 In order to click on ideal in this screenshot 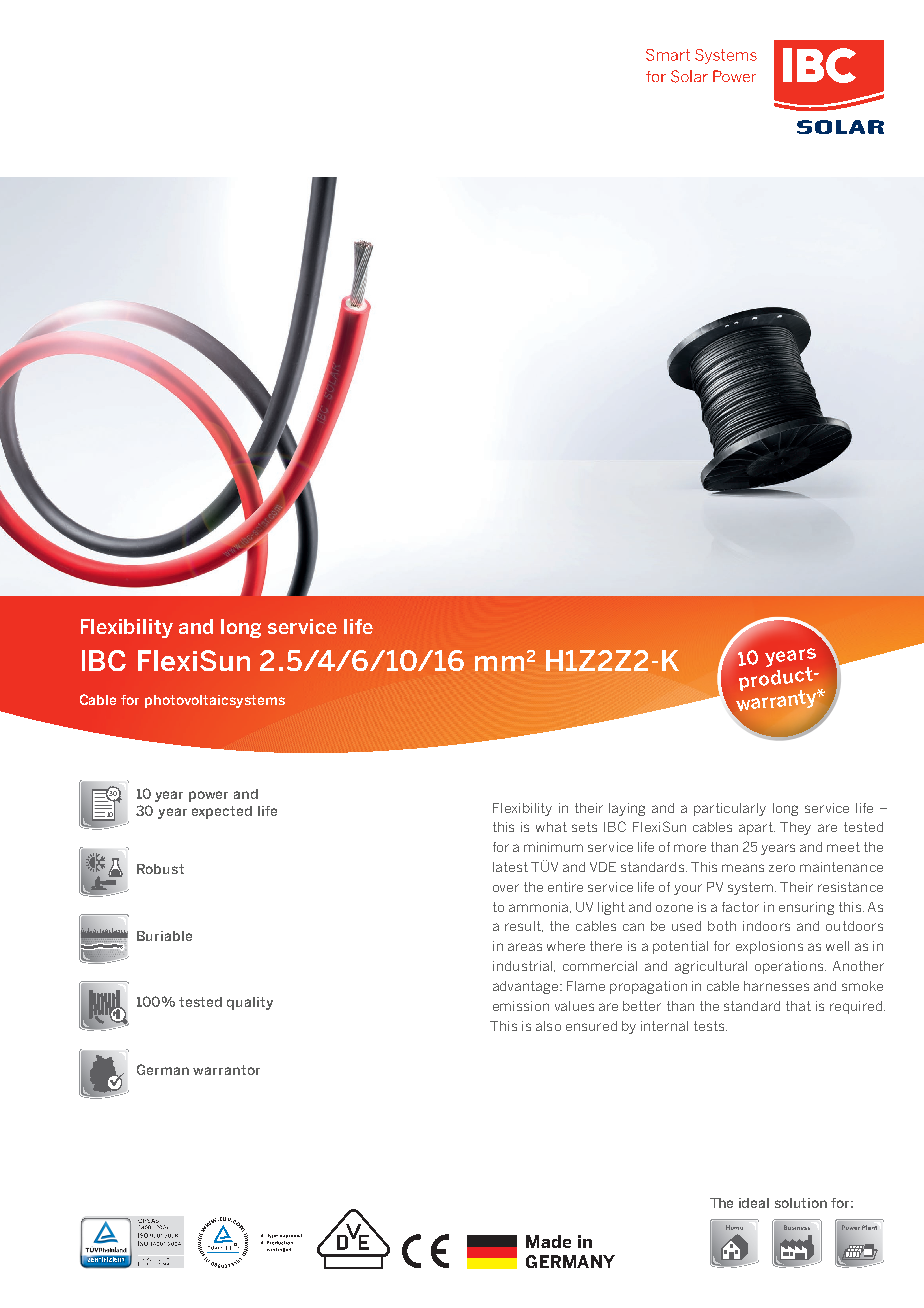, I will do `click(754, 1203)`.
